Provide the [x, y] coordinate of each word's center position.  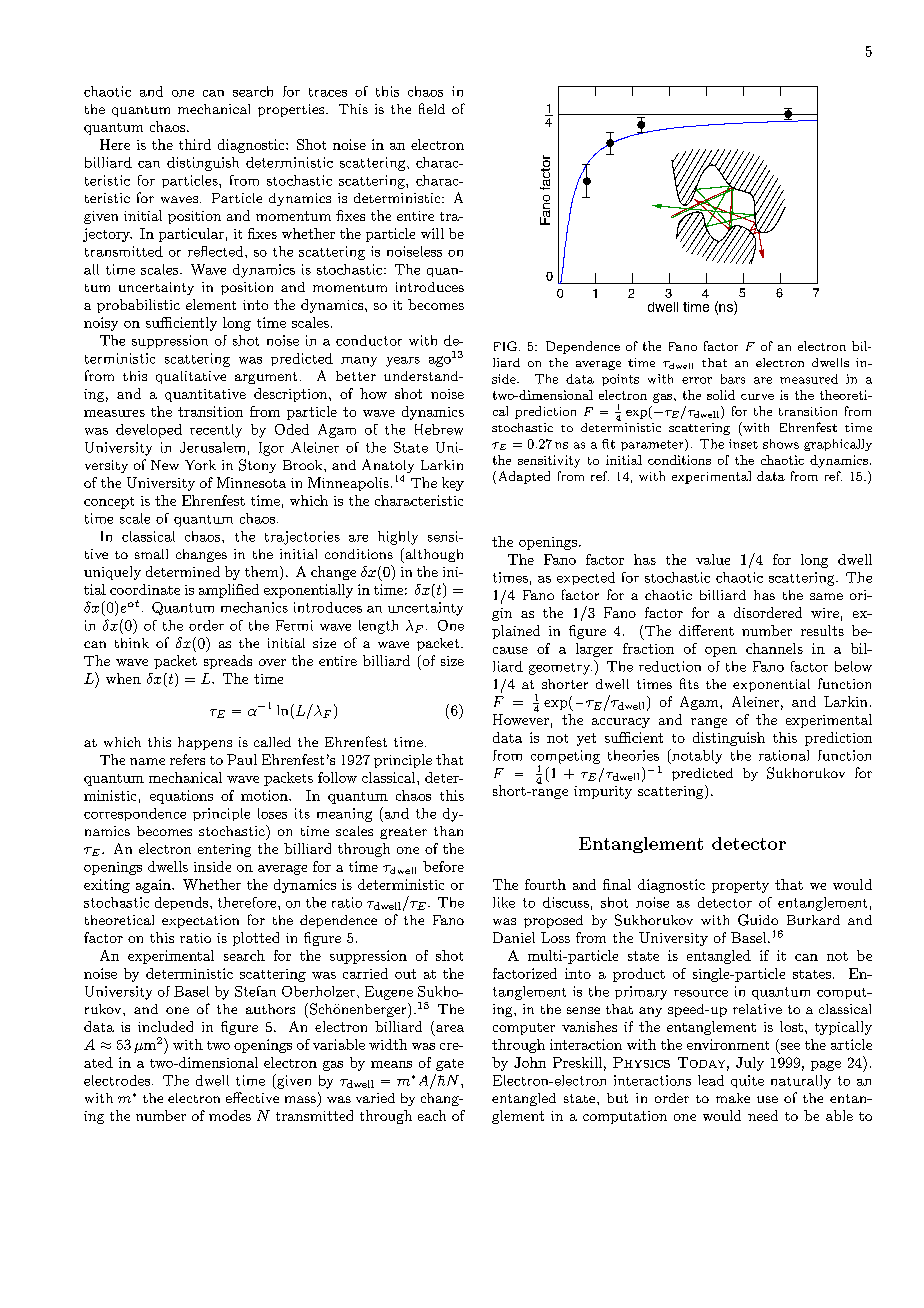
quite [747, 1081]
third [195, 144]
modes [230, 1115]
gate [450, 1065]
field [432, 108]
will [432, 233]
